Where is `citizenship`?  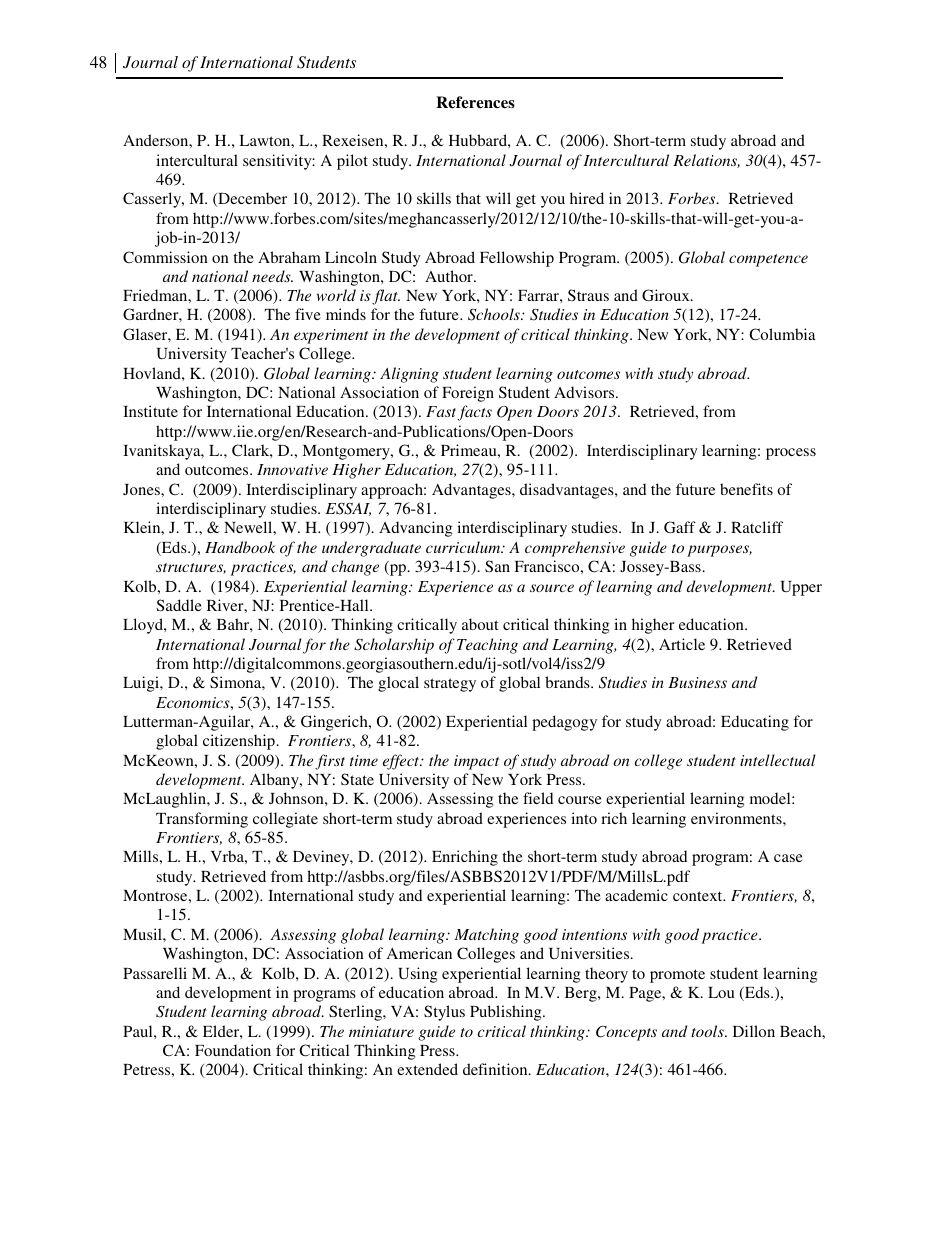
citizenship is located at coordinates (240, 742).
